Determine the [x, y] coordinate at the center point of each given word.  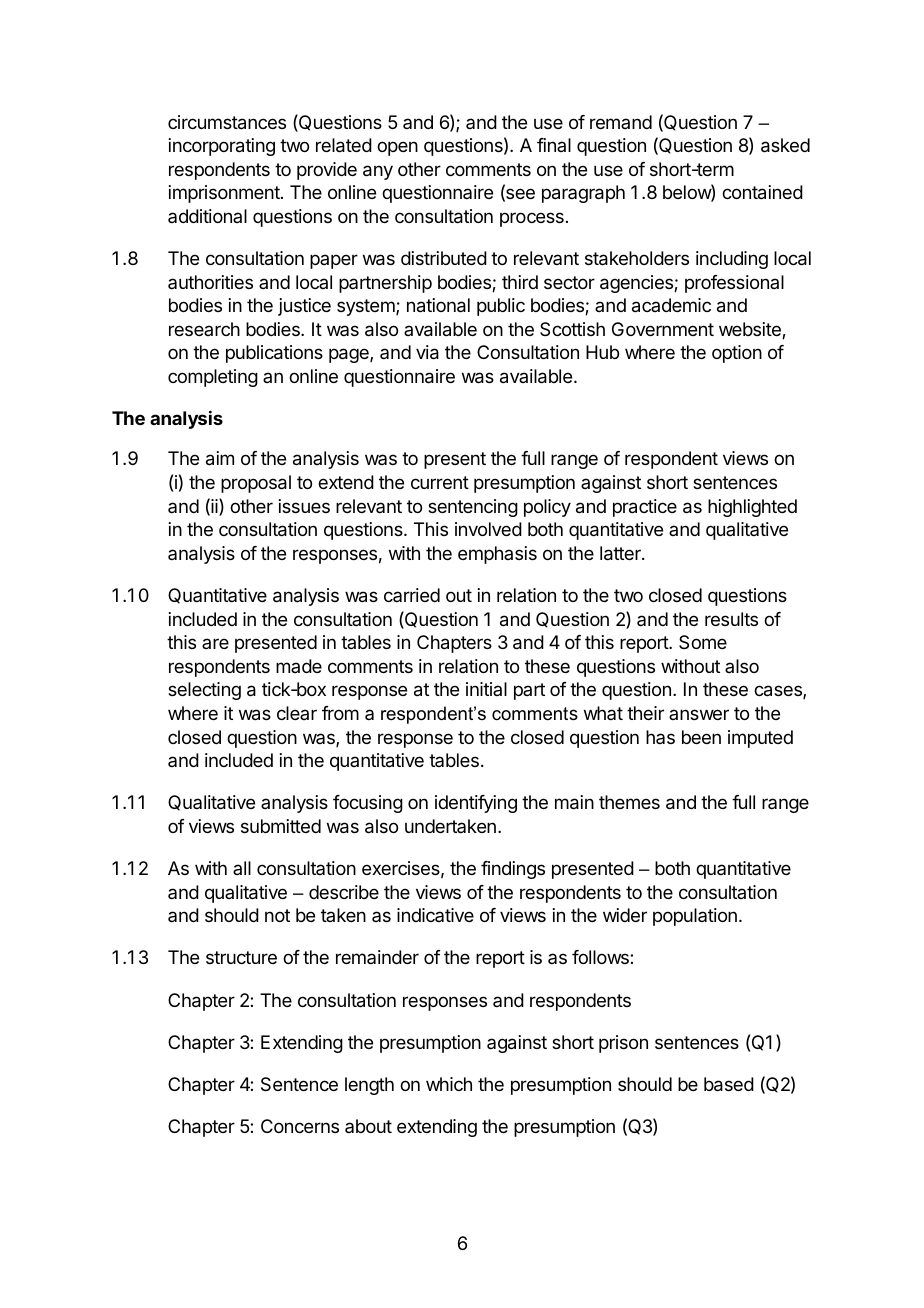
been [701, 737]
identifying [476, 804]
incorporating [222, 147]
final [554, 145]
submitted [281, 826]
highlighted [752, 508]
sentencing [473, 508]
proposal [256, 484]
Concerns [300, 1126]
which [449, 1084]
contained [762, 192]
